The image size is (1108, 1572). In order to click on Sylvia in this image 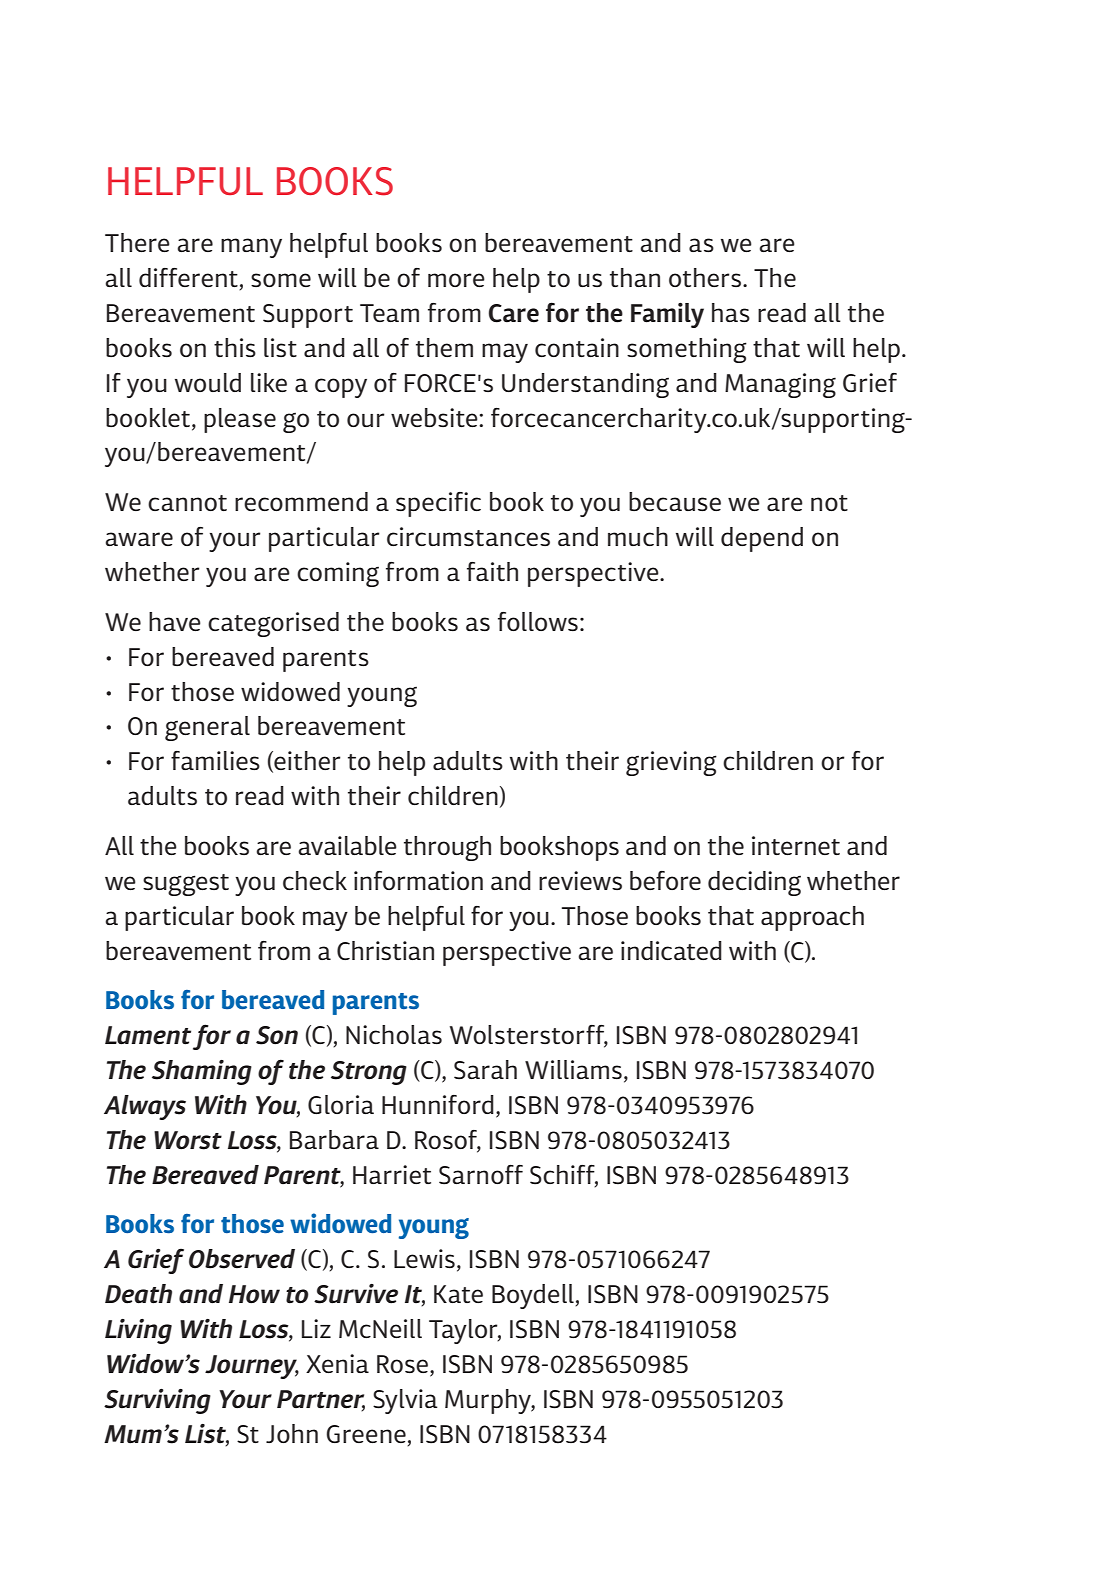, I will do `click(405, 1401)`.
